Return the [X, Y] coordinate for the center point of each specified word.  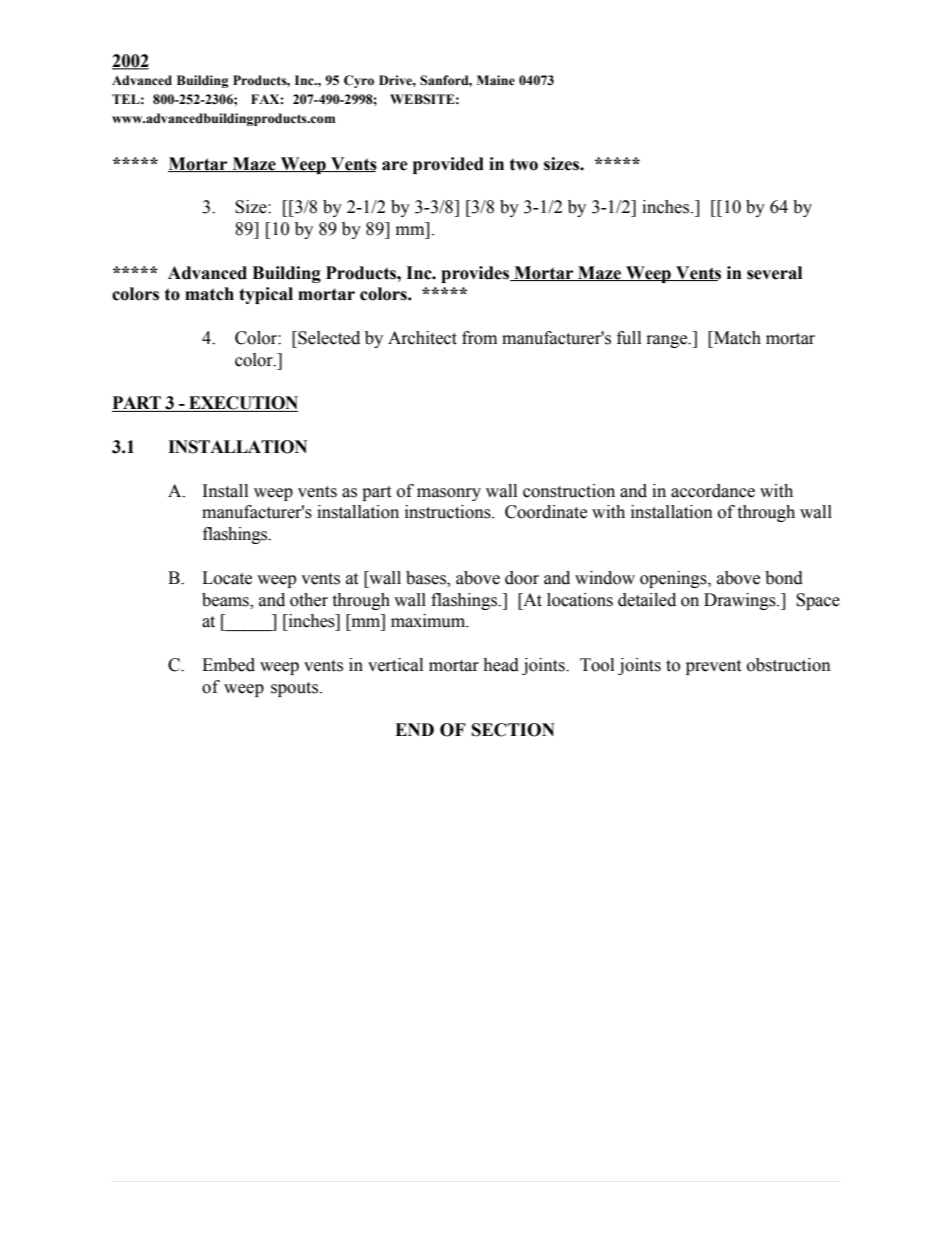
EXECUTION [242, 404]
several [774, 273]
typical [266, 295]
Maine [496, 80]
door [522, 578]
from [479, 338]
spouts [296, 689]
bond [784, 578]
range [668, 341]
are [395, 166]
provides [476, 274]
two [524, 164]
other [309, 600]
